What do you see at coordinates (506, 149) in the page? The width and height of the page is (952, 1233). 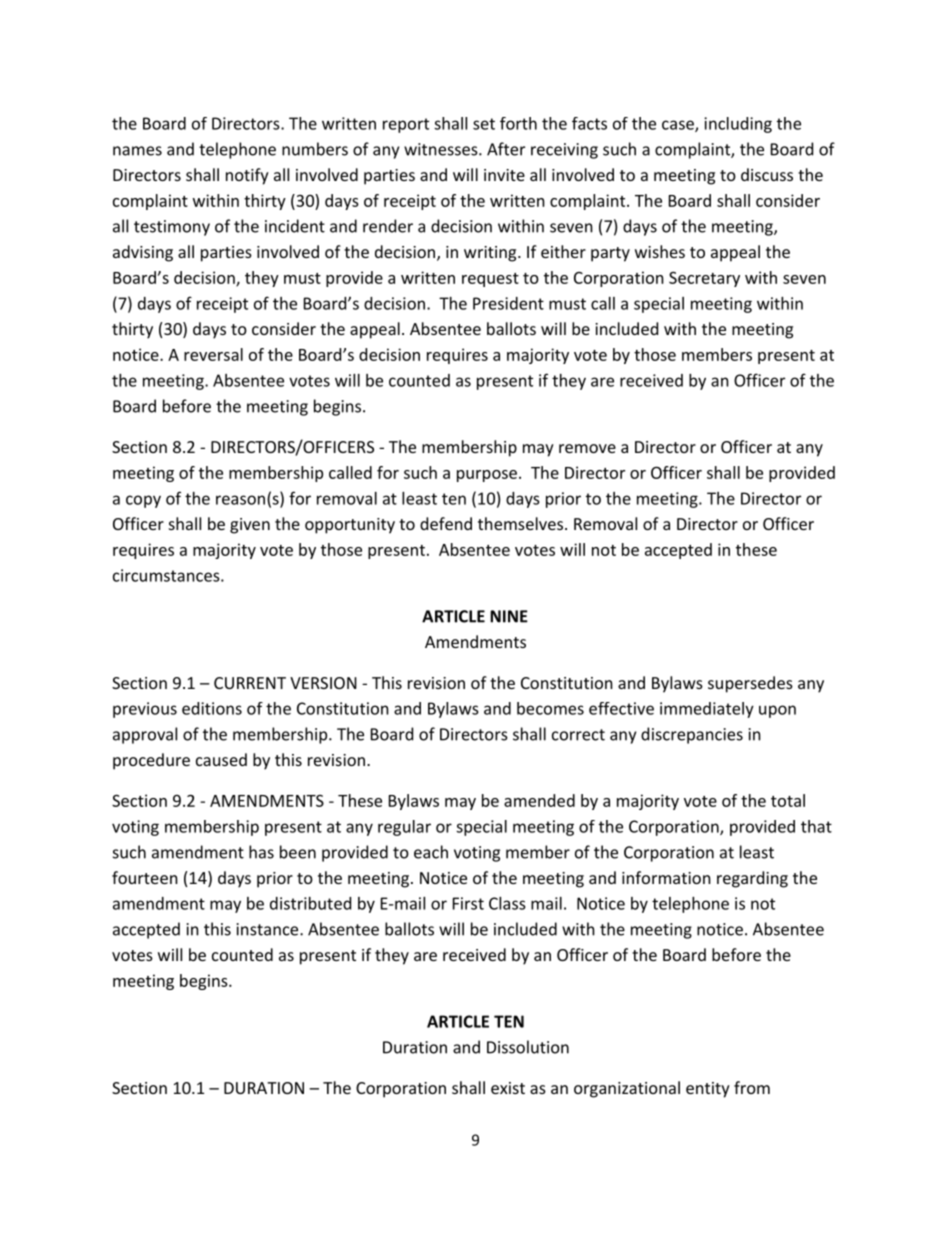 I see `After` at bounding box center [506, 149].
